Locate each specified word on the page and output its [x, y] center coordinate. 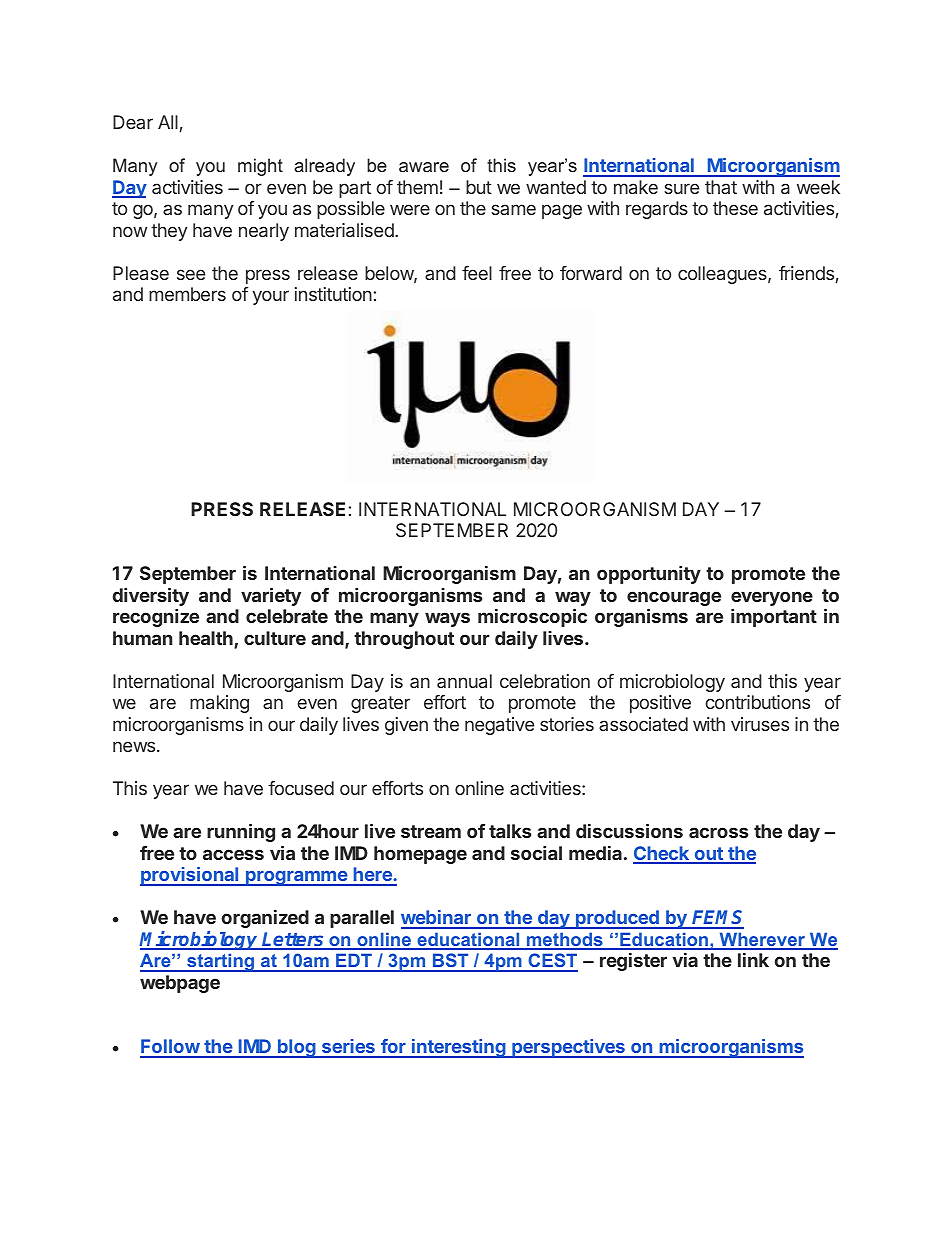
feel [477, 273]
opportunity [649, 575]
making [219, 704]
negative [499, 726]
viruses [760, 724]
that [721, 187]
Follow [170, 1048]
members [187, 294]
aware [424, 167]
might [260, 167]
